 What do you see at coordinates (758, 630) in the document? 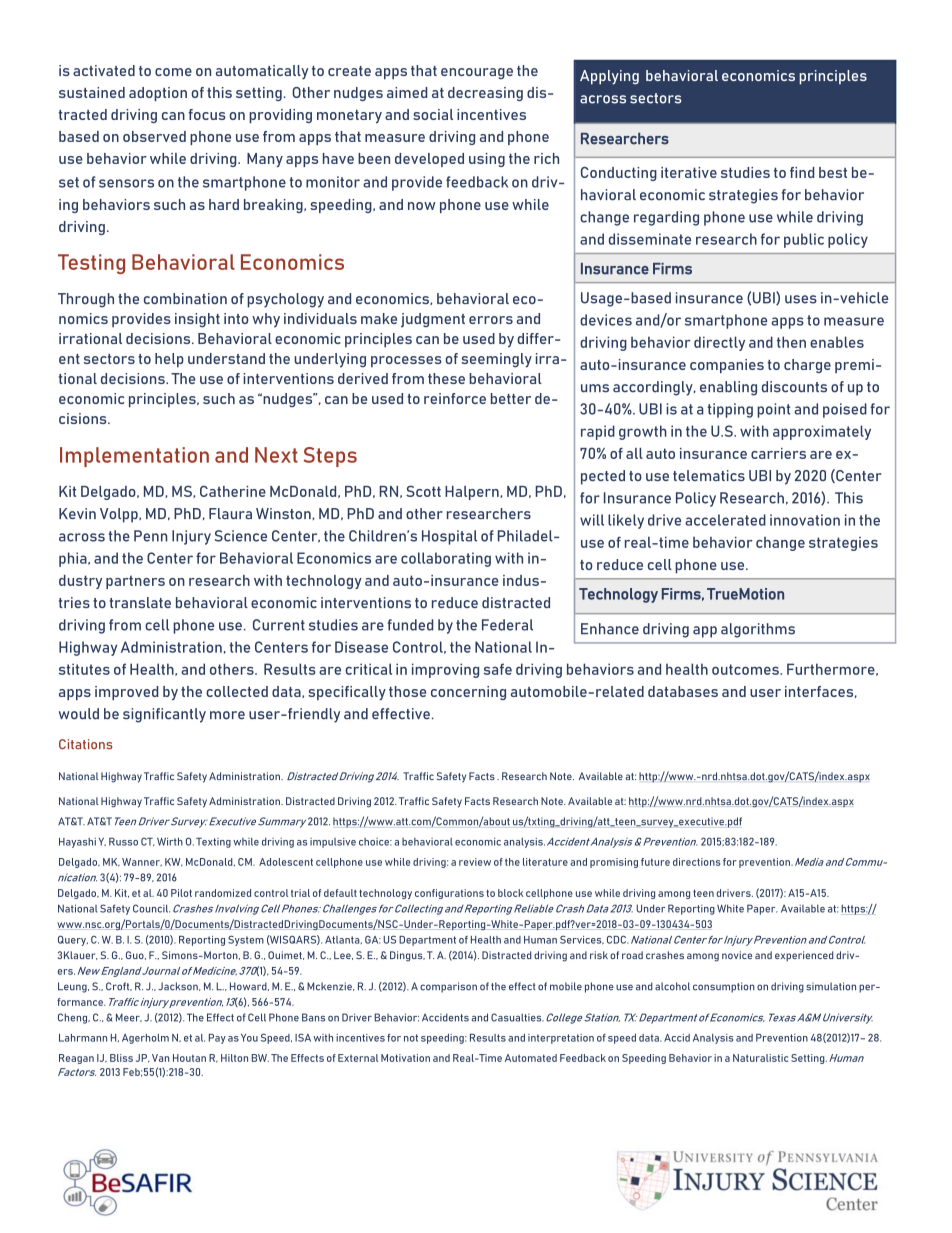
I see `algorithms` at bounding box center [758, 630].
